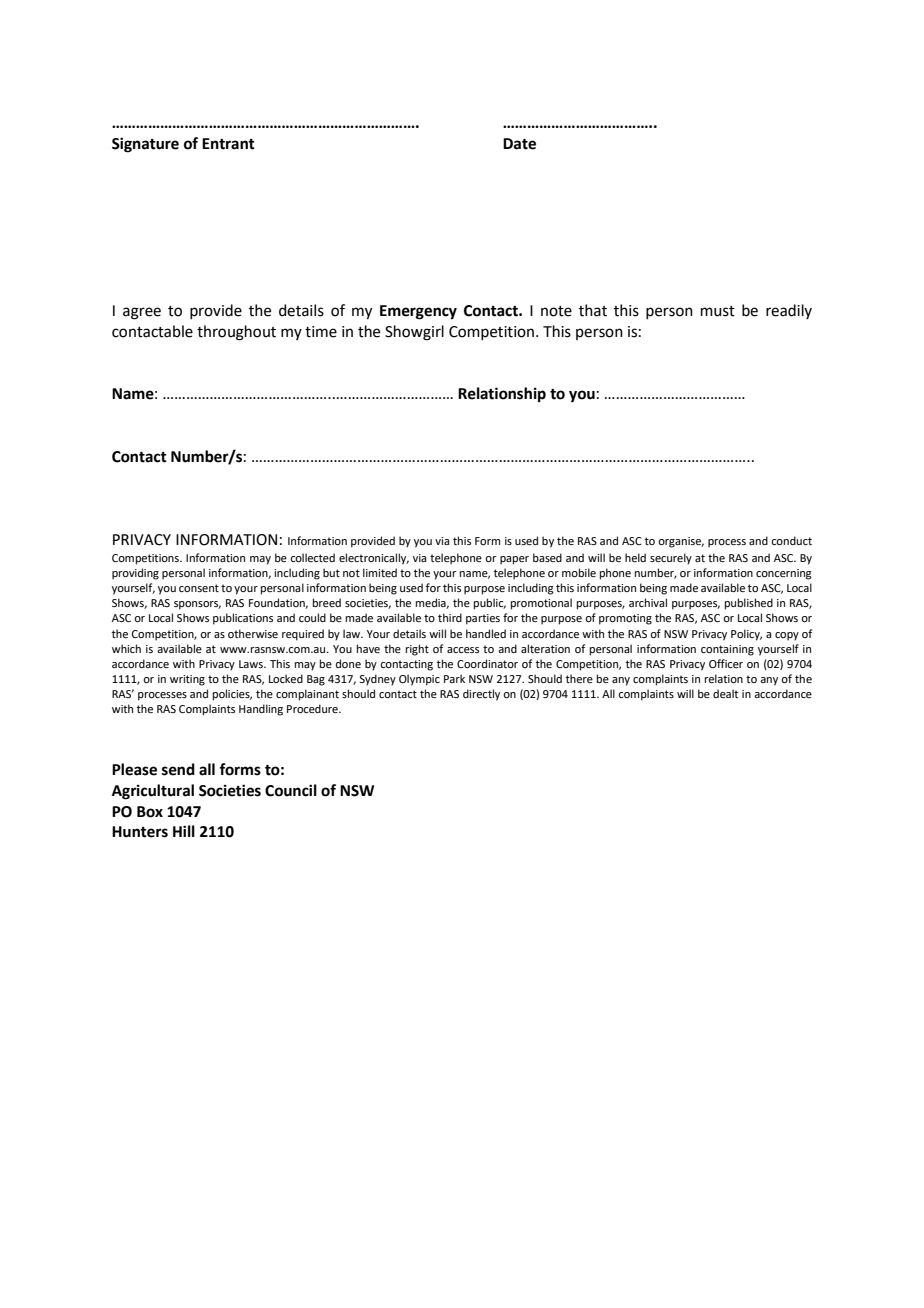 This image has height=1308, width=924. What do you see at coordinates (228, 144) in the image?
I see `Entrant` at bounding box center [228, 144].
